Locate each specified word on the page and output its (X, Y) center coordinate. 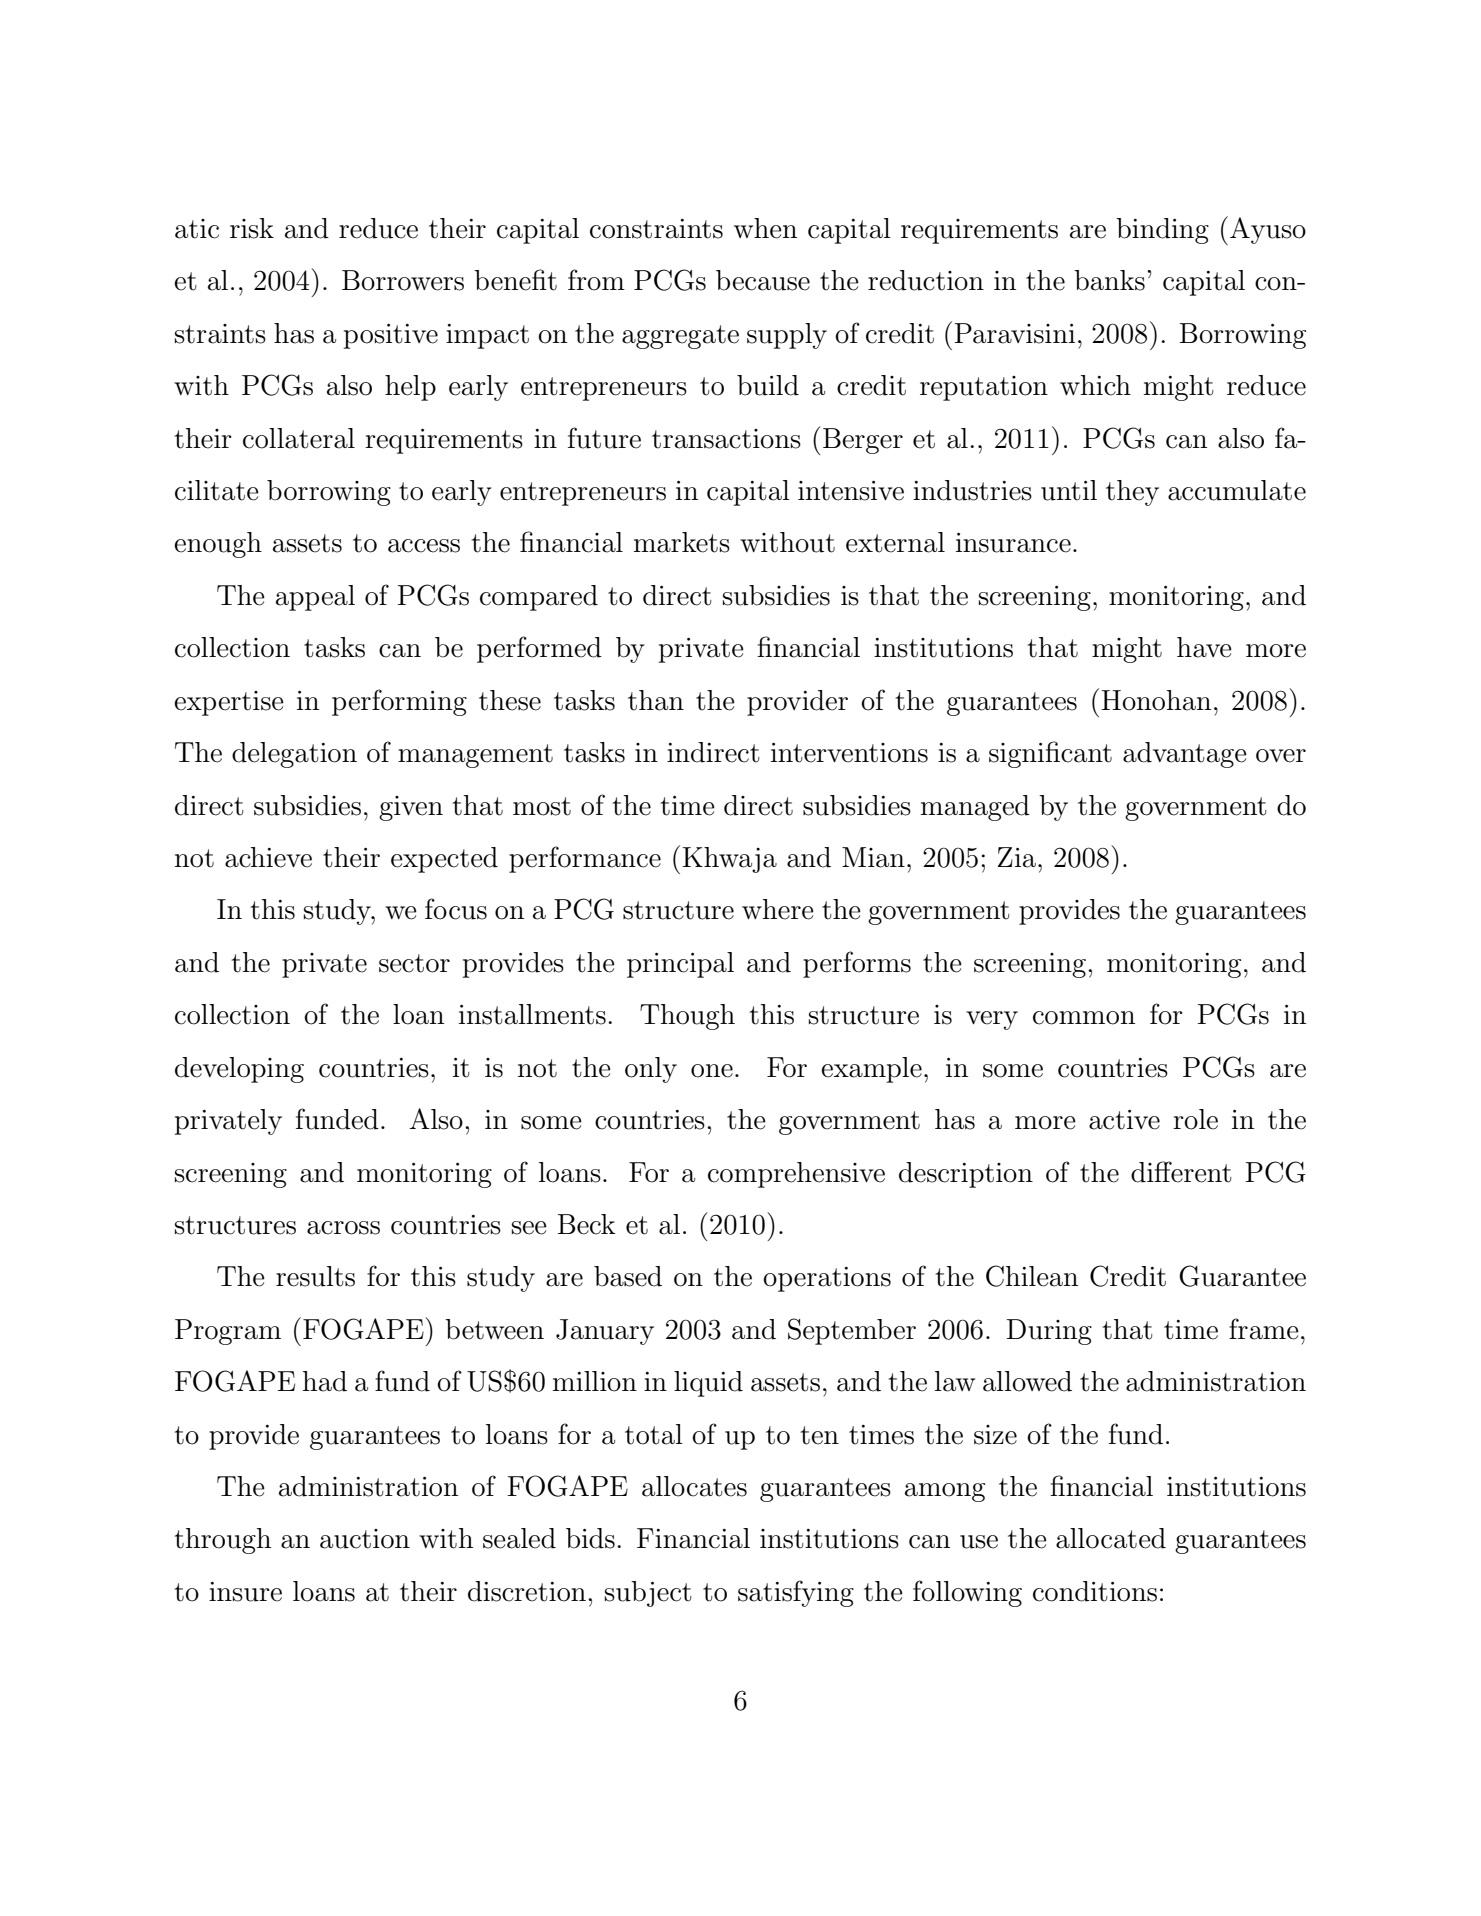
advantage (1185, 755)
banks (1109, 280)
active (1124, 1120)
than (656, 700)
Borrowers (403, 280)
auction (365, 1539)
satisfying (796, 1593)
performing (399, 702)
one (712, 1071)
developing (239, 1070)
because (763, 280)
